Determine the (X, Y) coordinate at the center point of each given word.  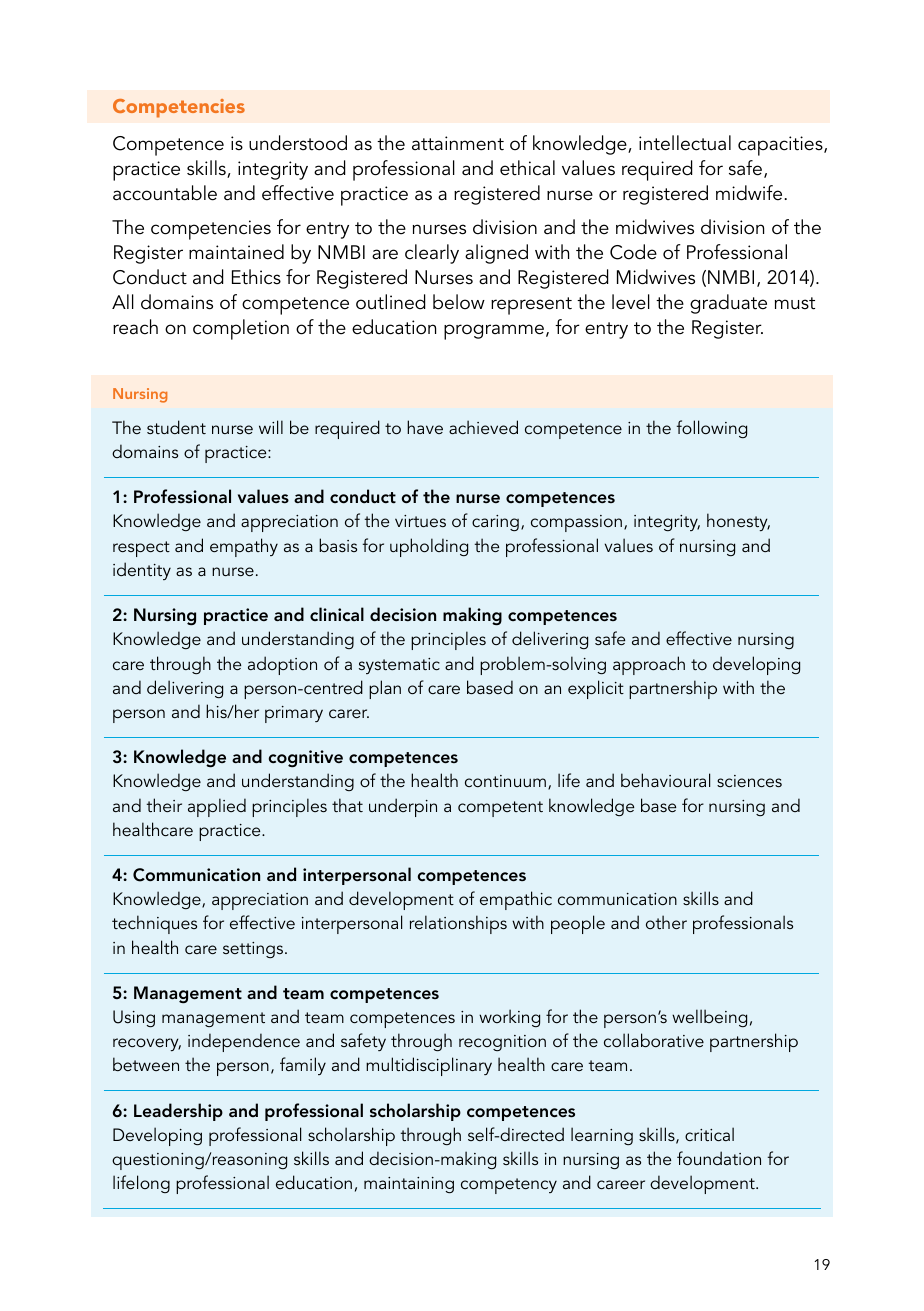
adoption (282, 665)
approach (649, 665)
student (176, 427)
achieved (483, 427)
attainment (458, 143)
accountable (165, 193)
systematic (399, 666)
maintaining (409, 1185)
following (711, 429)
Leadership (178, 1112)
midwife (750, 193)
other (666, 922)
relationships (458, 924)
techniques (154, 924)
